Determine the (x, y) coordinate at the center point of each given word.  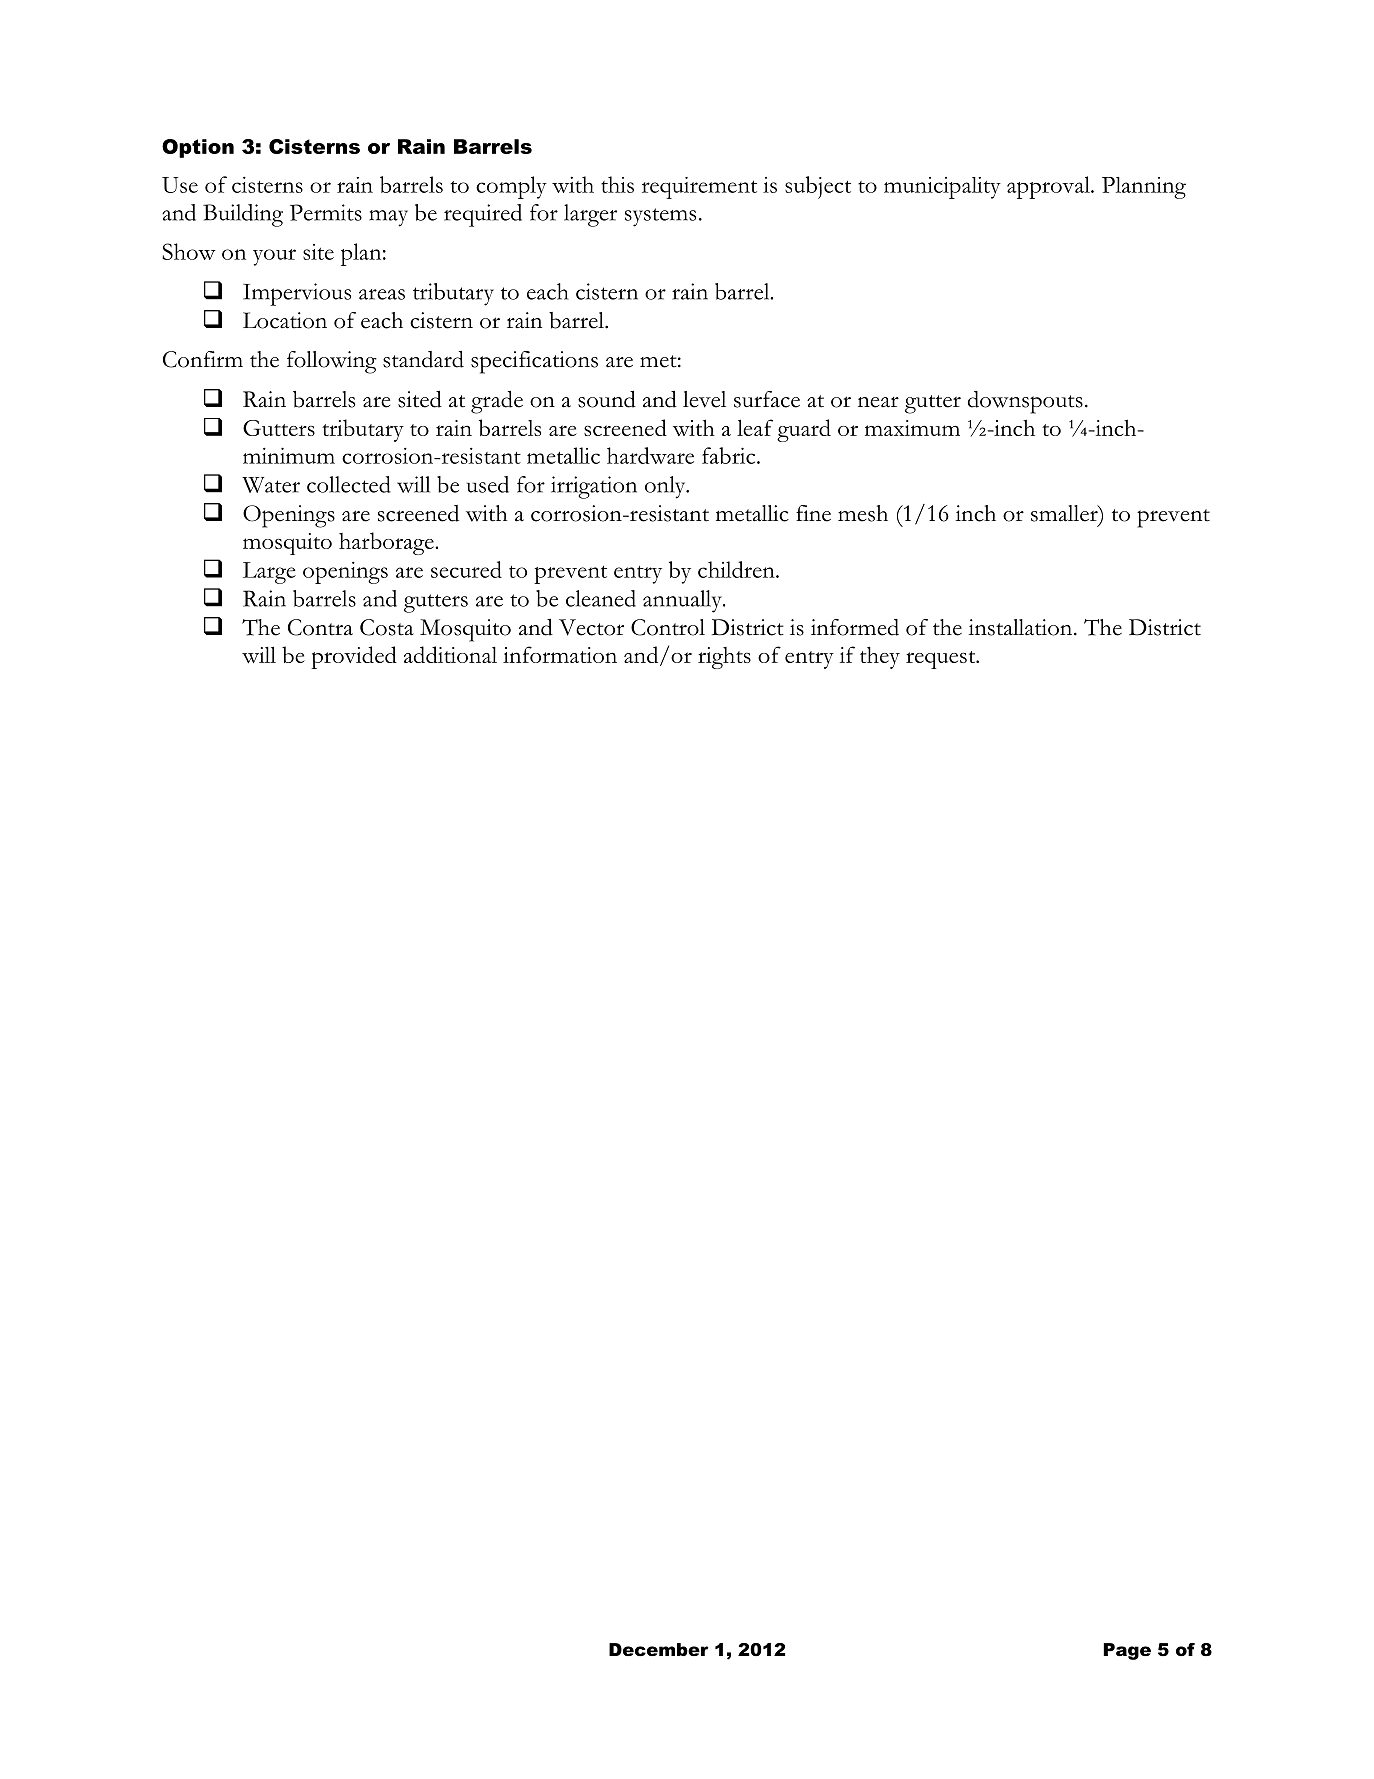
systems (660, 217)
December (659, 1650)
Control (668, 627)
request (942, 660)
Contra (320, 627)
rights (724, 658)
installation (1022, 627)
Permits (326, 212)
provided (354, 657)
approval (1049, 187)
